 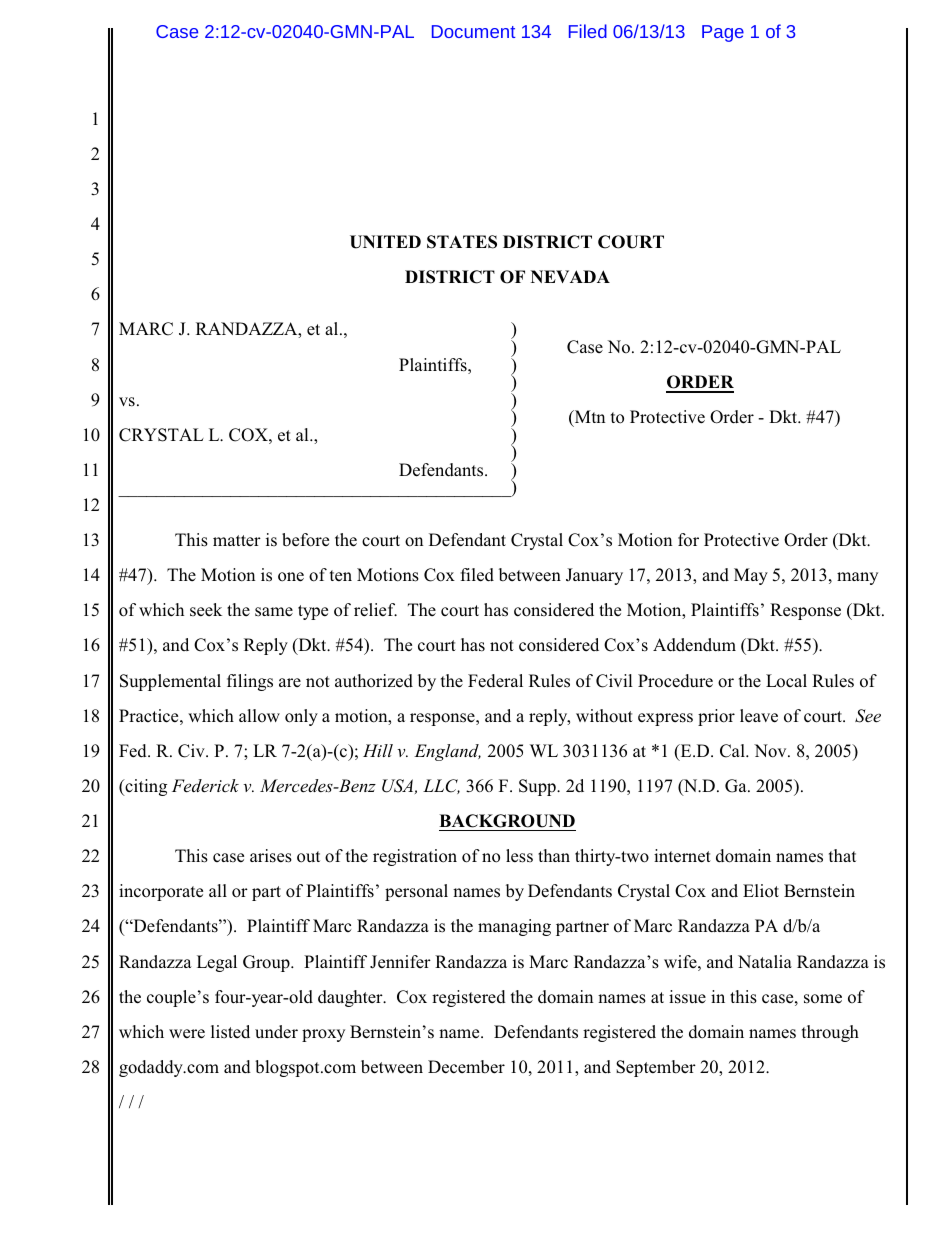 I want to click on Page, so click(x=723, y=33).
